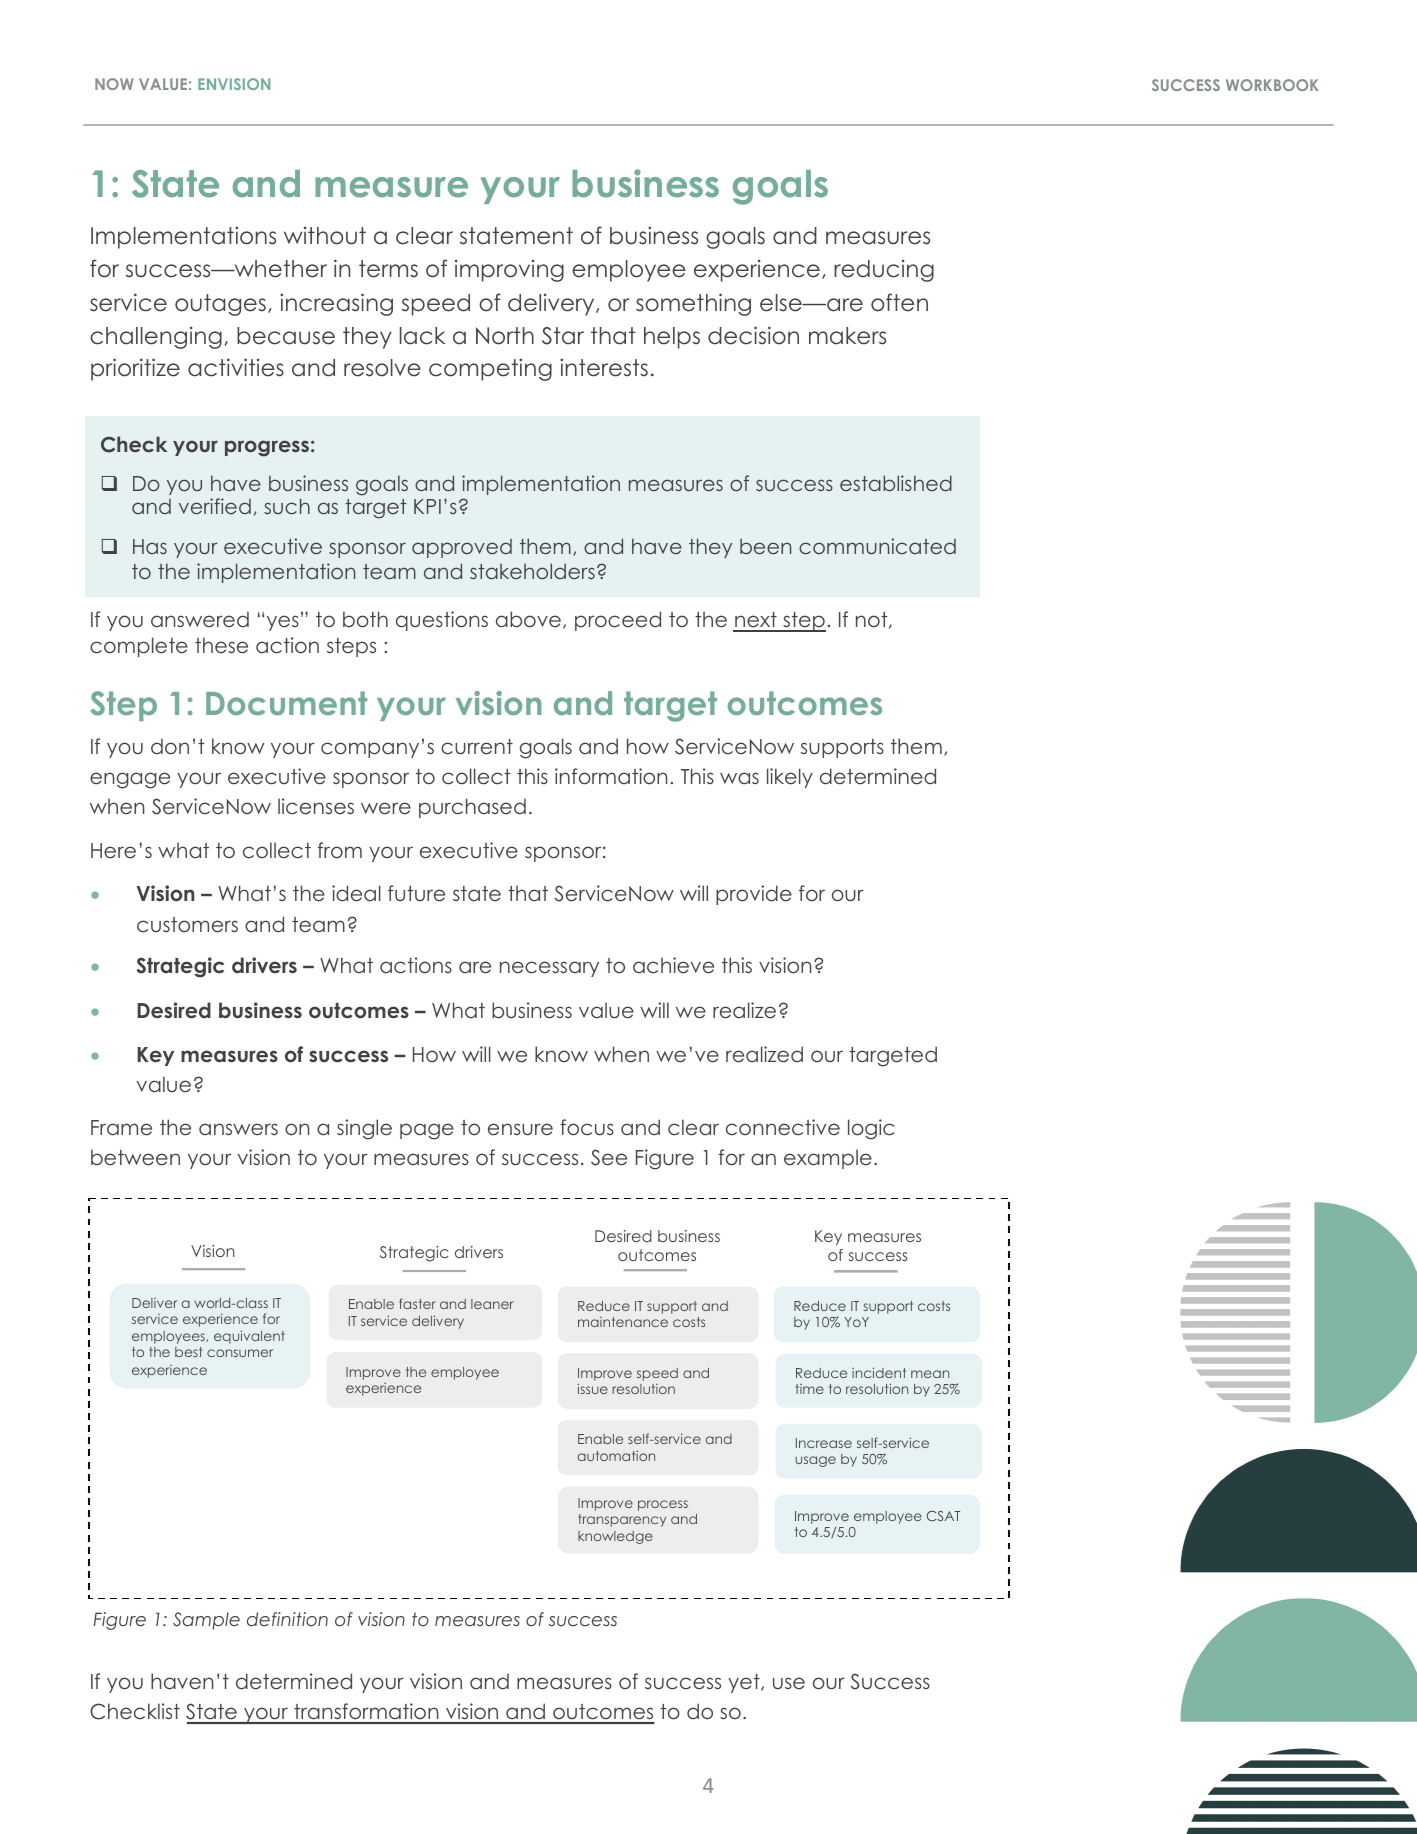 The image size is (1417, 1834). What do you see at coordinates (693, 304) in the screenshot?
I see `something` at bounding box center [693, 304].
